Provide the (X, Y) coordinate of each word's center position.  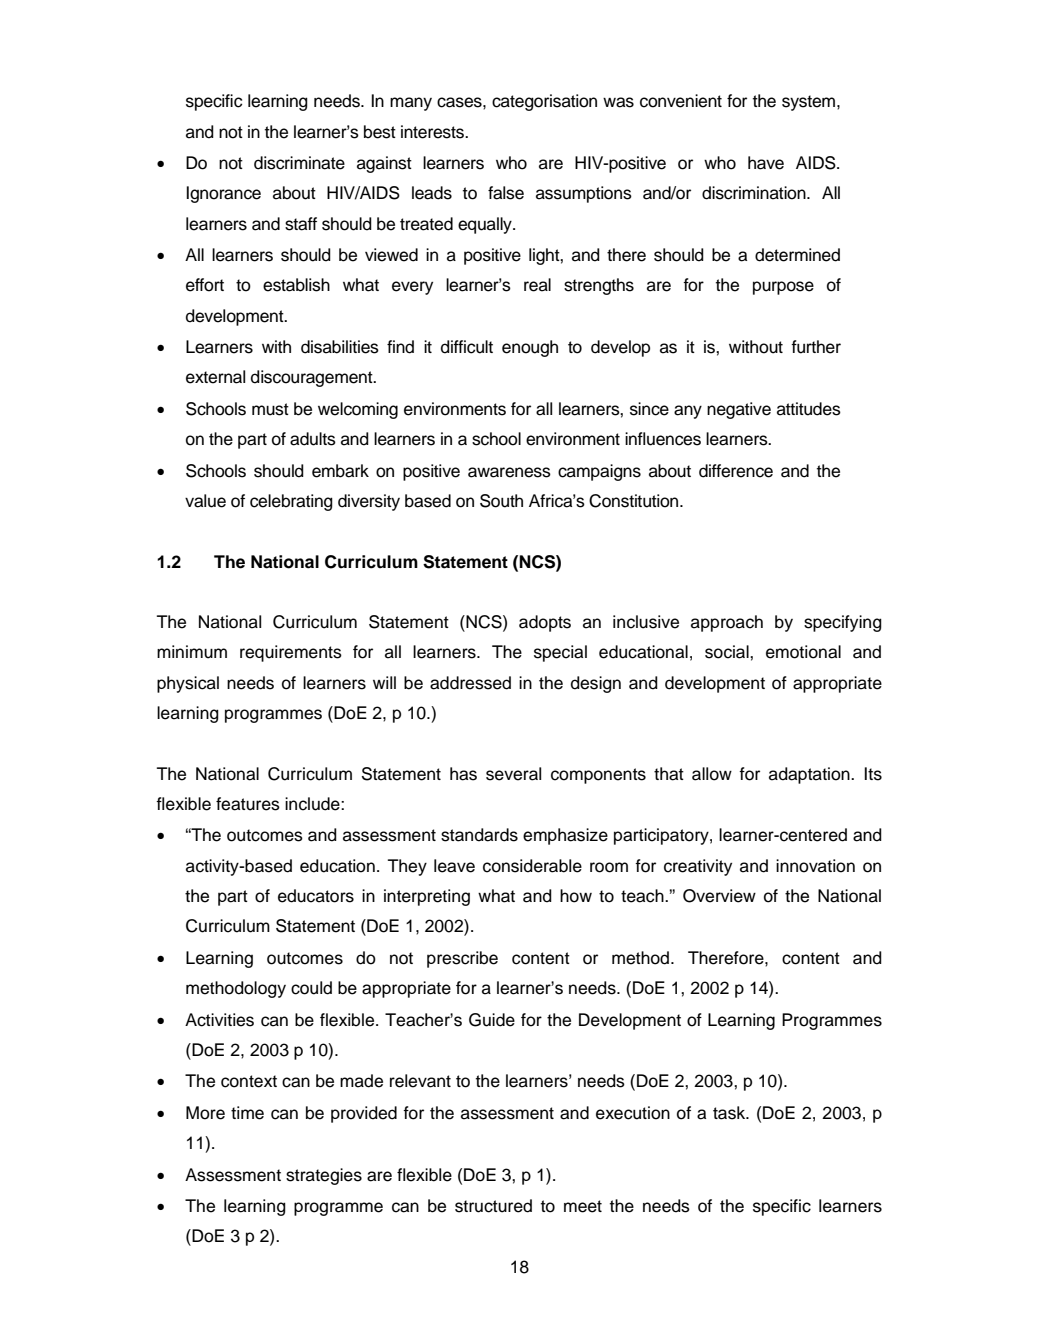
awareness (509, 472)
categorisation (544, 102)
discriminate (299, 163)
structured (493, 1206)
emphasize (565, 836)
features (248, 804)
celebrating (291, 502)
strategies (324, 1176)
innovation (815, 866)
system (810, 103)
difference (736, 471)
